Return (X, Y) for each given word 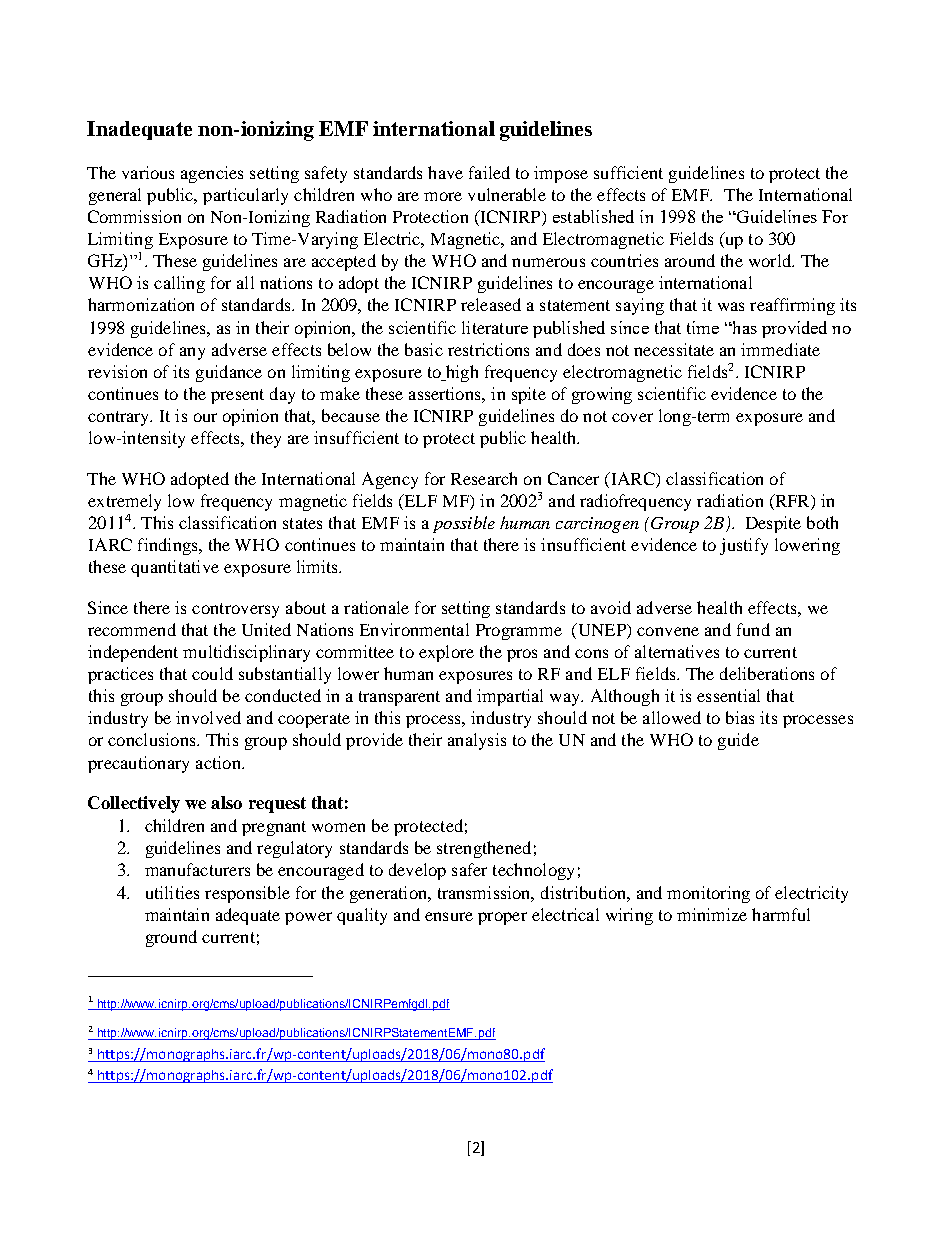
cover (632, 417)
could (212, 673)
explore (446, 653)
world (771, 260)
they (266, 439)
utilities (172, 892)
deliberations (767, 673)
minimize (712, 914)
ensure (449, 916)
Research (484, 478)
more (443, 196)
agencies (212, 174)
